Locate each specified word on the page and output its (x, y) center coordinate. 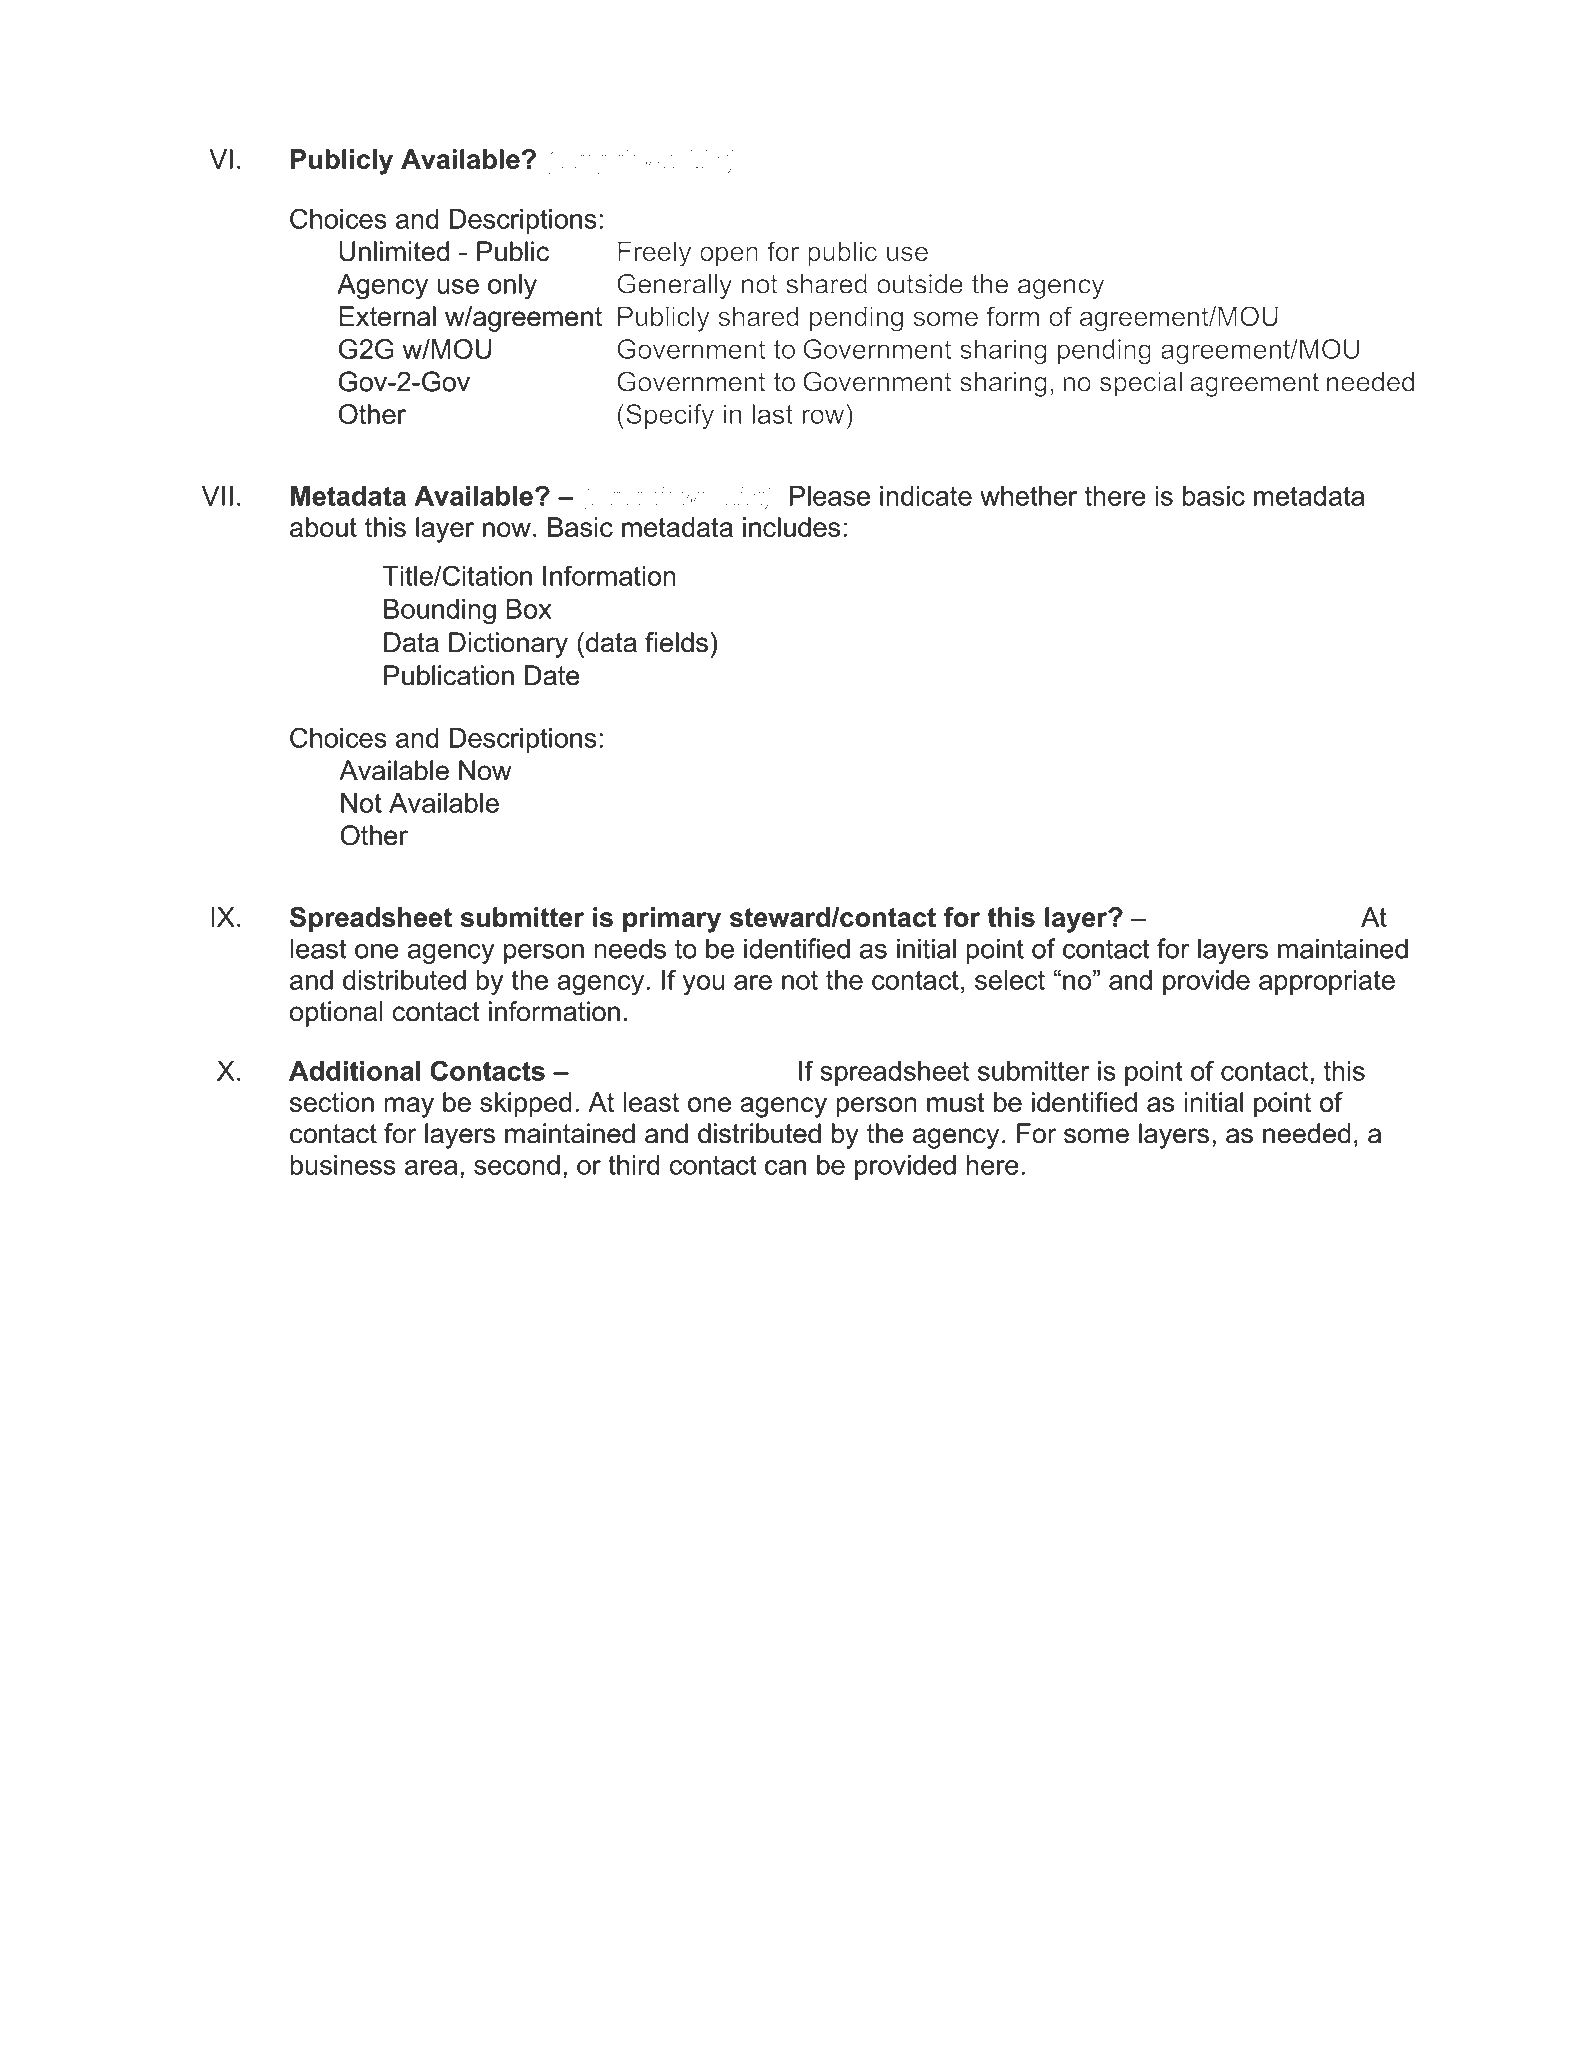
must (956, 1102)
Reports (1312, 1984)
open (729, 257)
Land (1105, 1982)
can (785, 1167)
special (1141, 385)
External (387, 316)
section (332, 1102)
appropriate (1327, 982)
